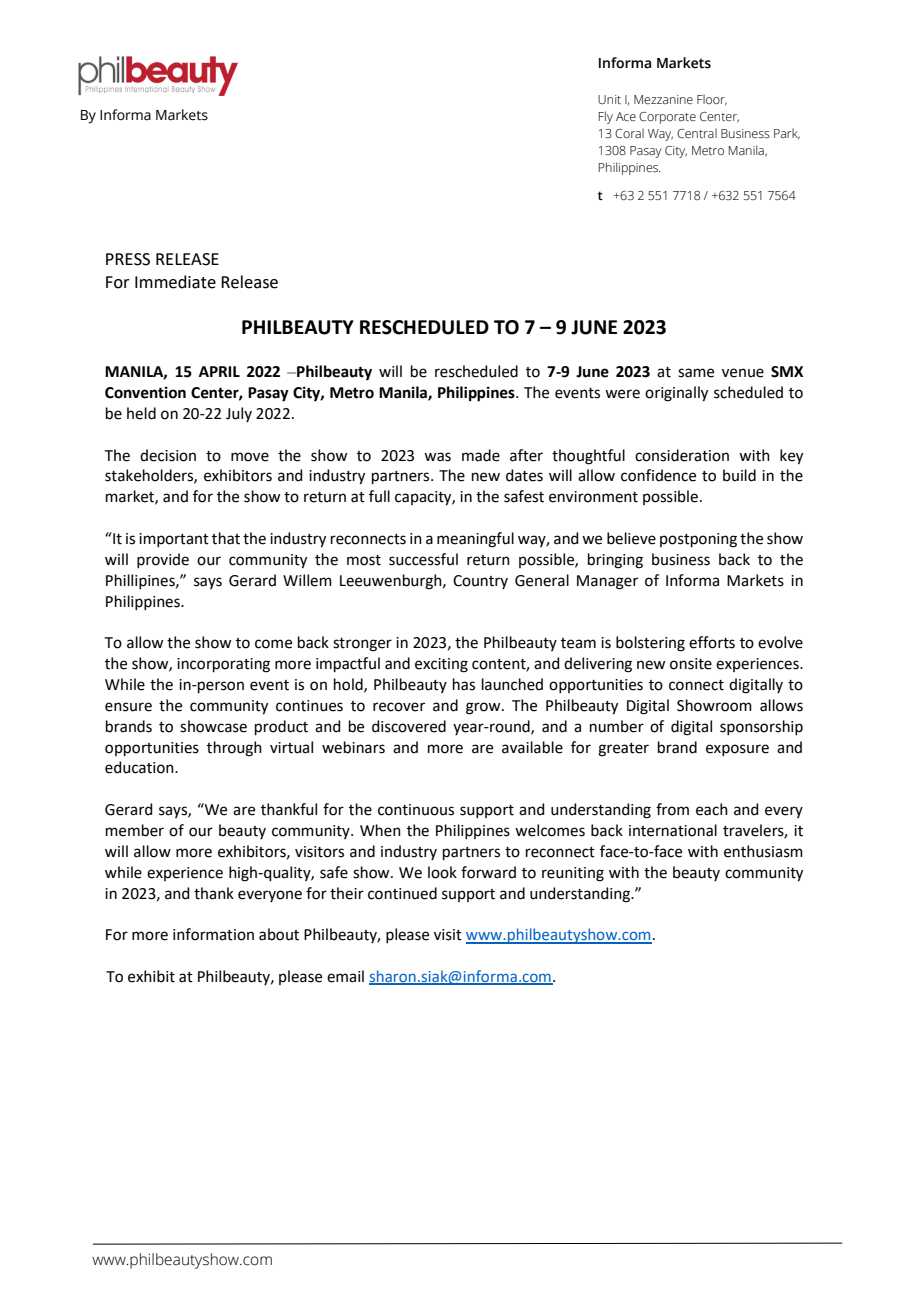  Describe the element at coordinates (481, 455) in the document. I see `made` at that location.
